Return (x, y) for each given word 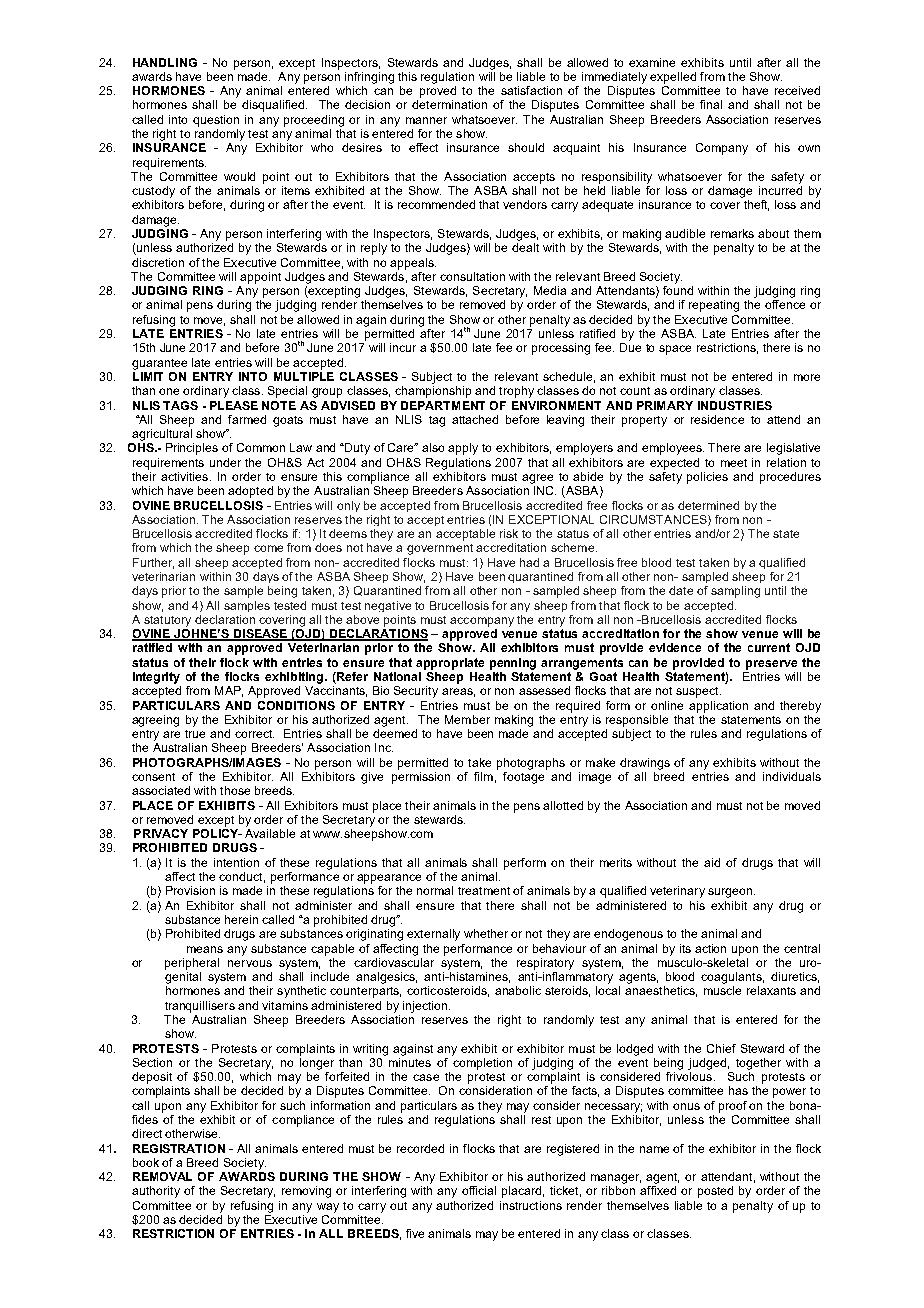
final (711, 104)
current (769, 647)
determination (449, 104)
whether (486, 933)
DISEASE (260, 635)
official (479, 1190)
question (216, 121)
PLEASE (234, 405)
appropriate (450, 664)
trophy (516, 392)
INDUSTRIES (735, 405)
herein (241, 919)
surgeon (731, 893)
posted (715, 1192)
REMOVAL (162, 1176)
